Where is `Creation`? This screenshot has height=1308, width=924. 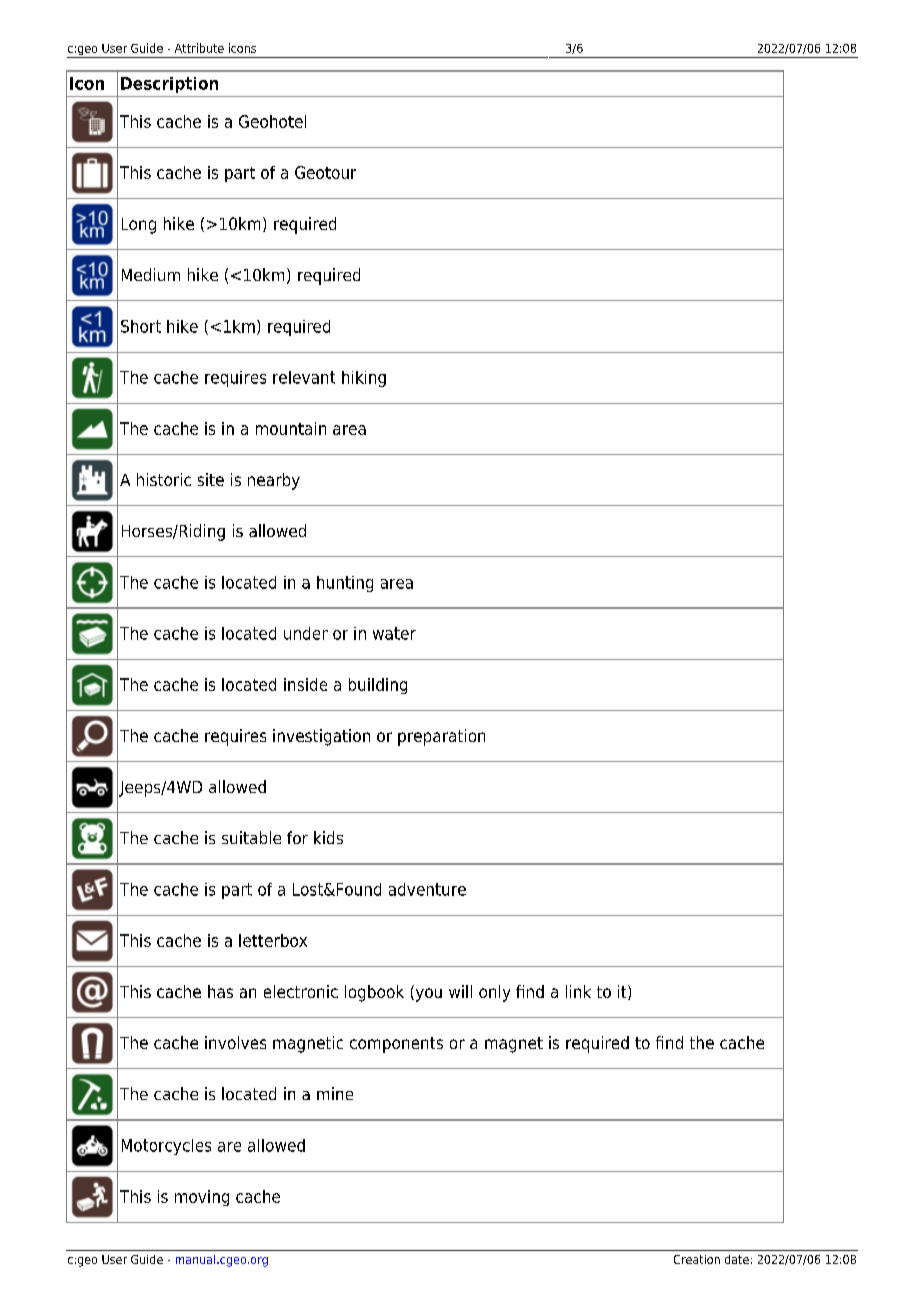 Creation is located at coordinates (697, 1259).
